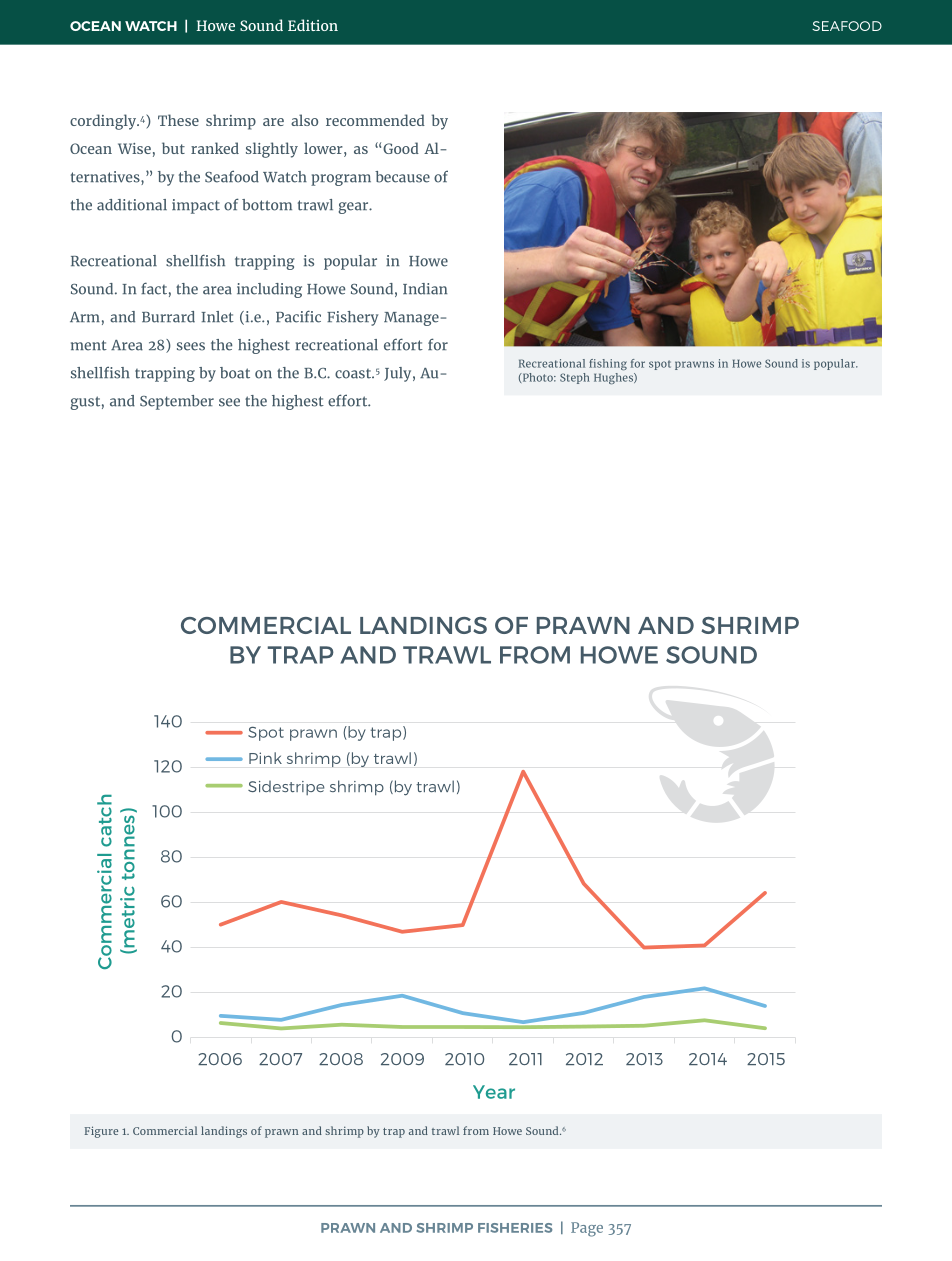 The height and width of the image is (1261, 952). I want to click on Good, so click(401, 148).
